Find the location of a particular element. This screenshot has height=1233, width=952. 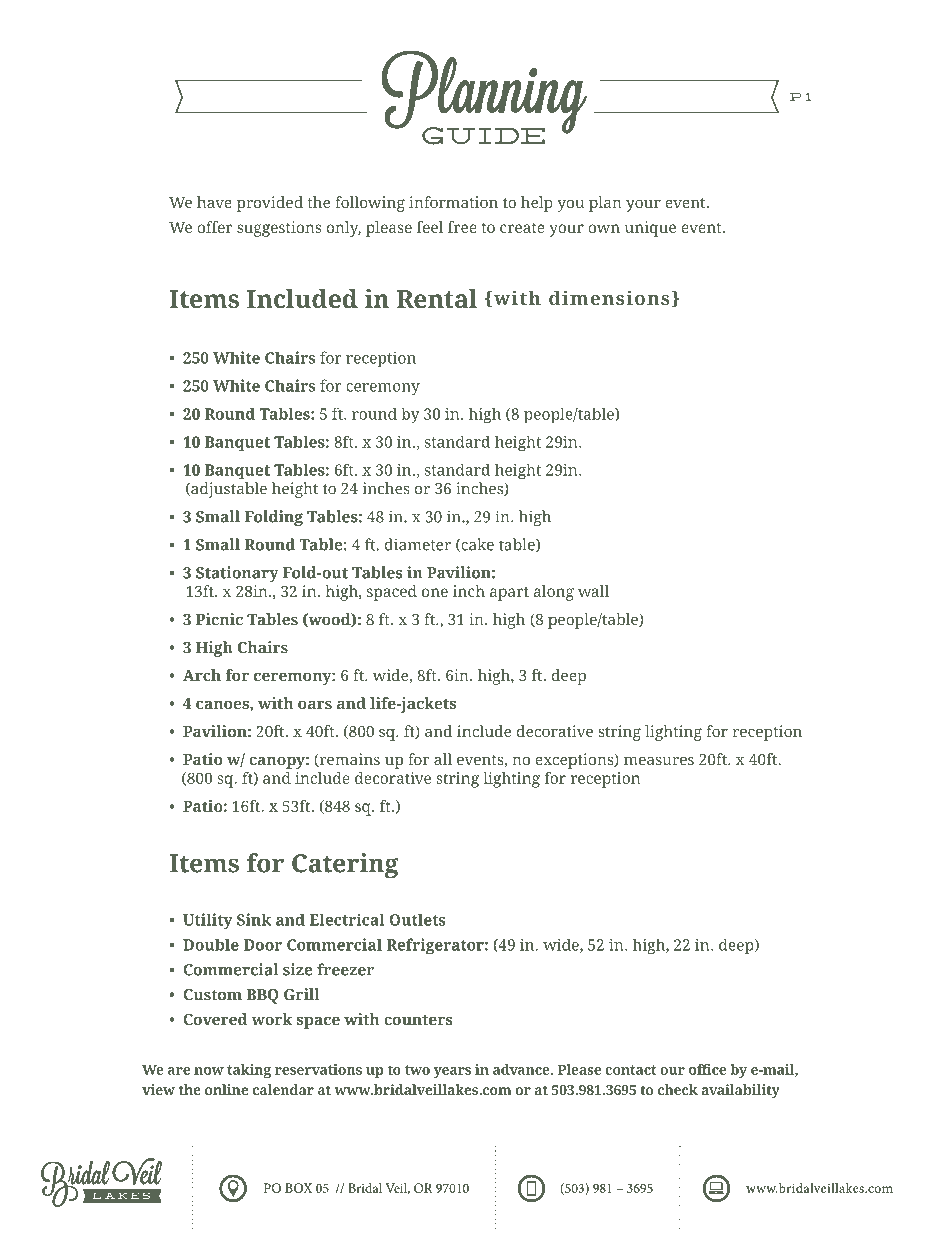

Rental is located at coordinates (437, 298).
